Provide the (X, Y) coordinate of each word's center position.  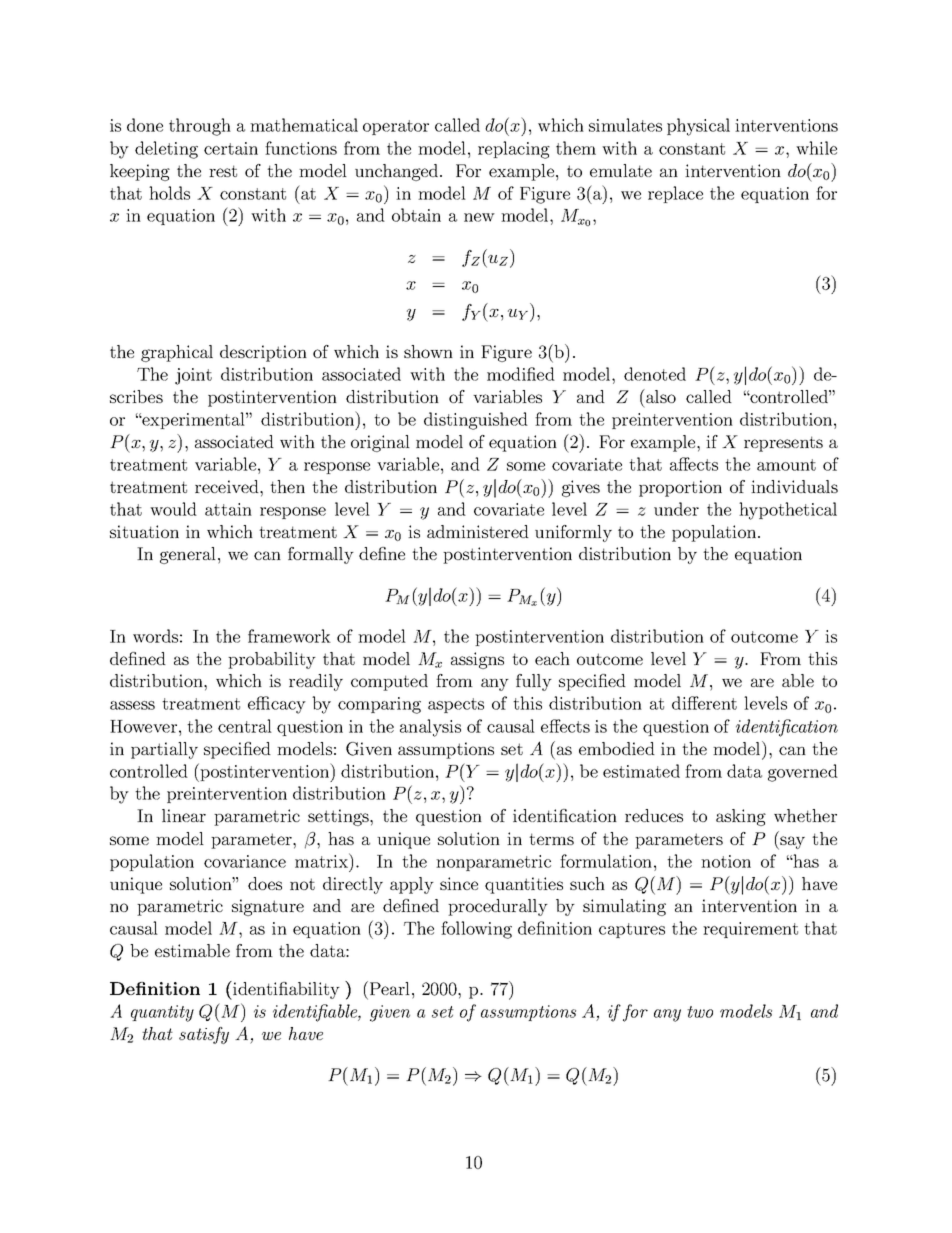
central (245, 726)
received (228, 486)
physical (698, 127)
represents (783, 444)
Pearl (391, 988)
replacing (514, 150)
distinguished (476, 421)
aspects (456, 705)
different (704, 703)
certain (231, 148)
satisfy (204, 1035)
